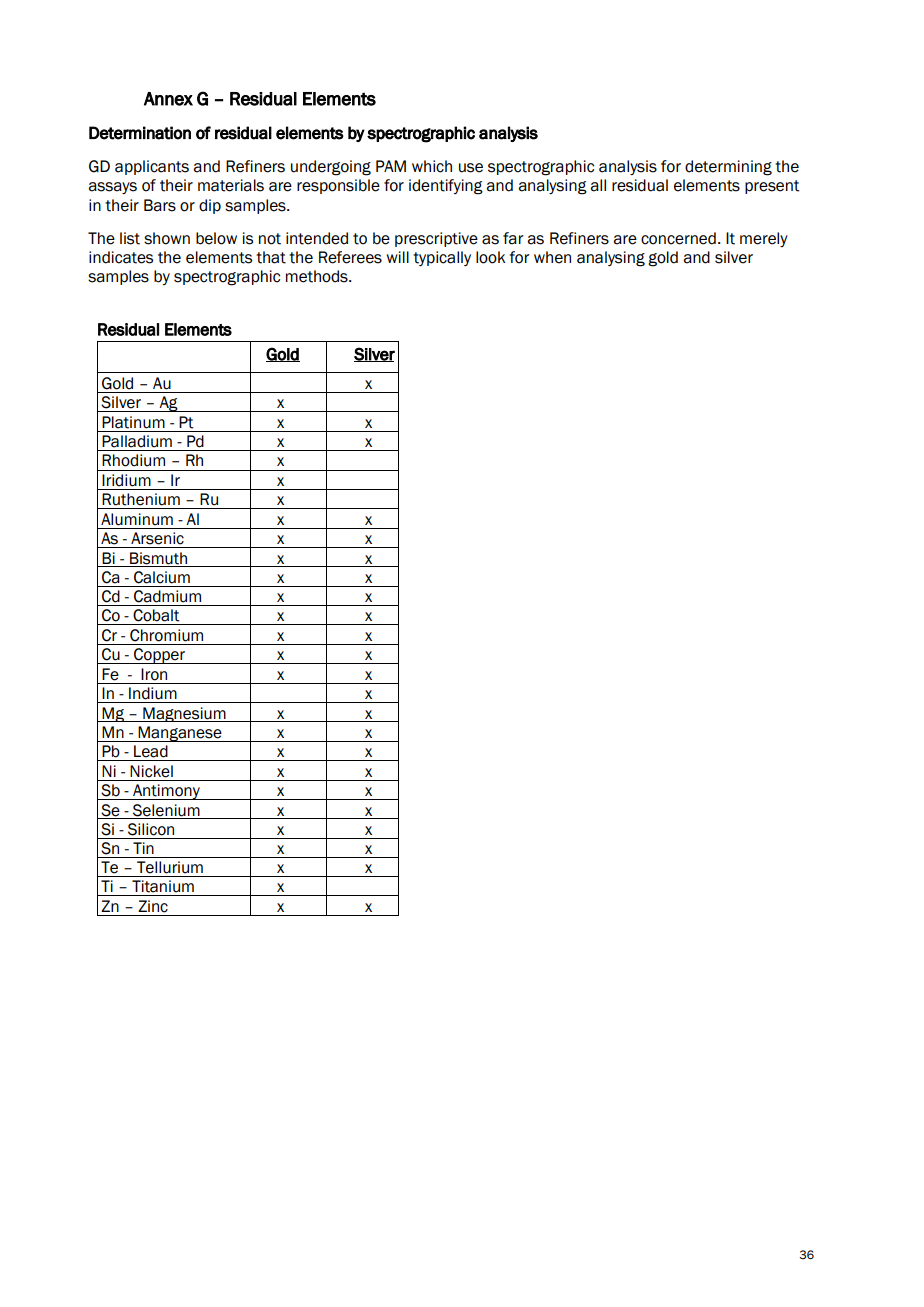  Describe the element at coordinates (180, 734) in the image. I see `Manganese` at that location.
